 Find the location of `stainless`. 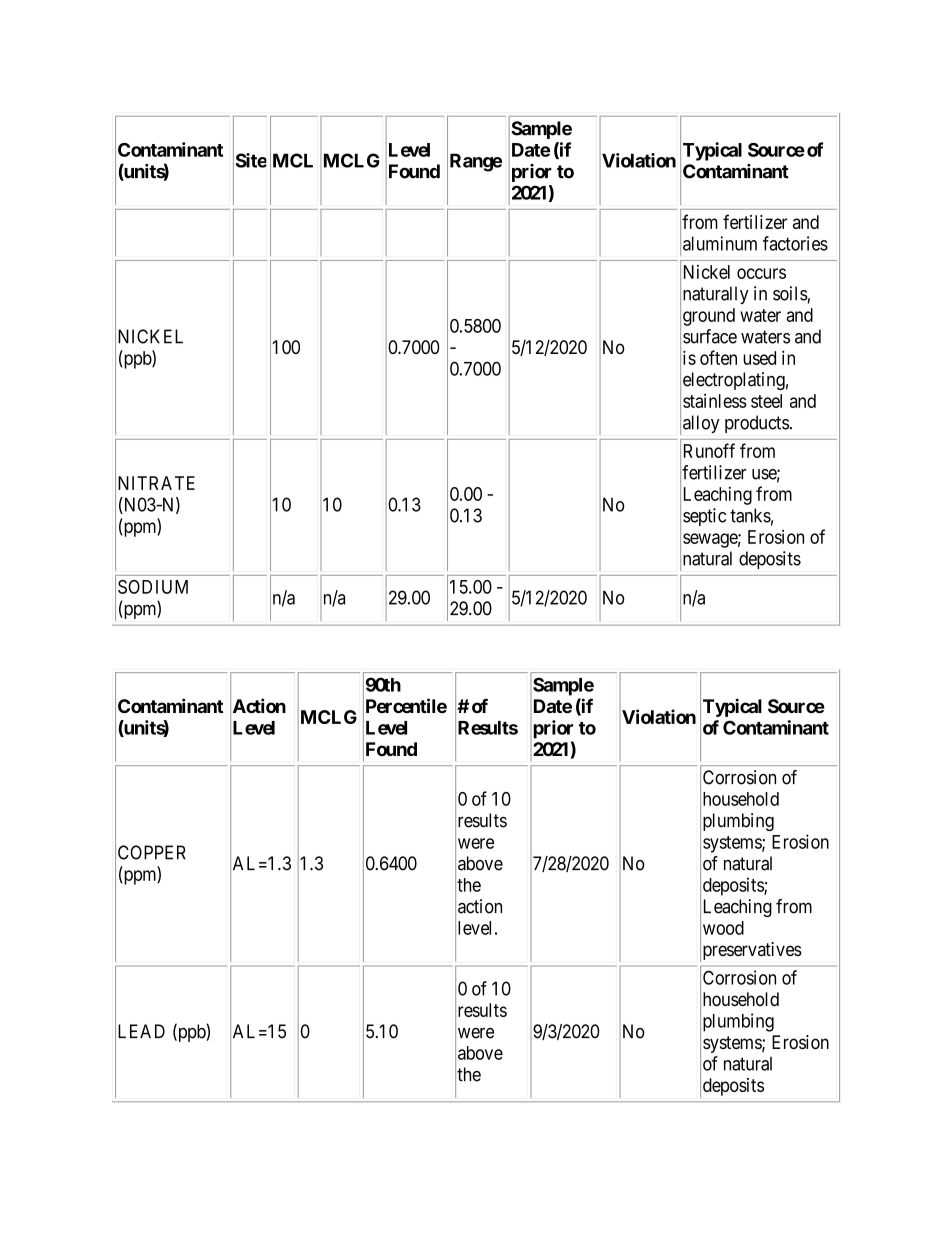

stainless is located at coordinates (715, 401).
